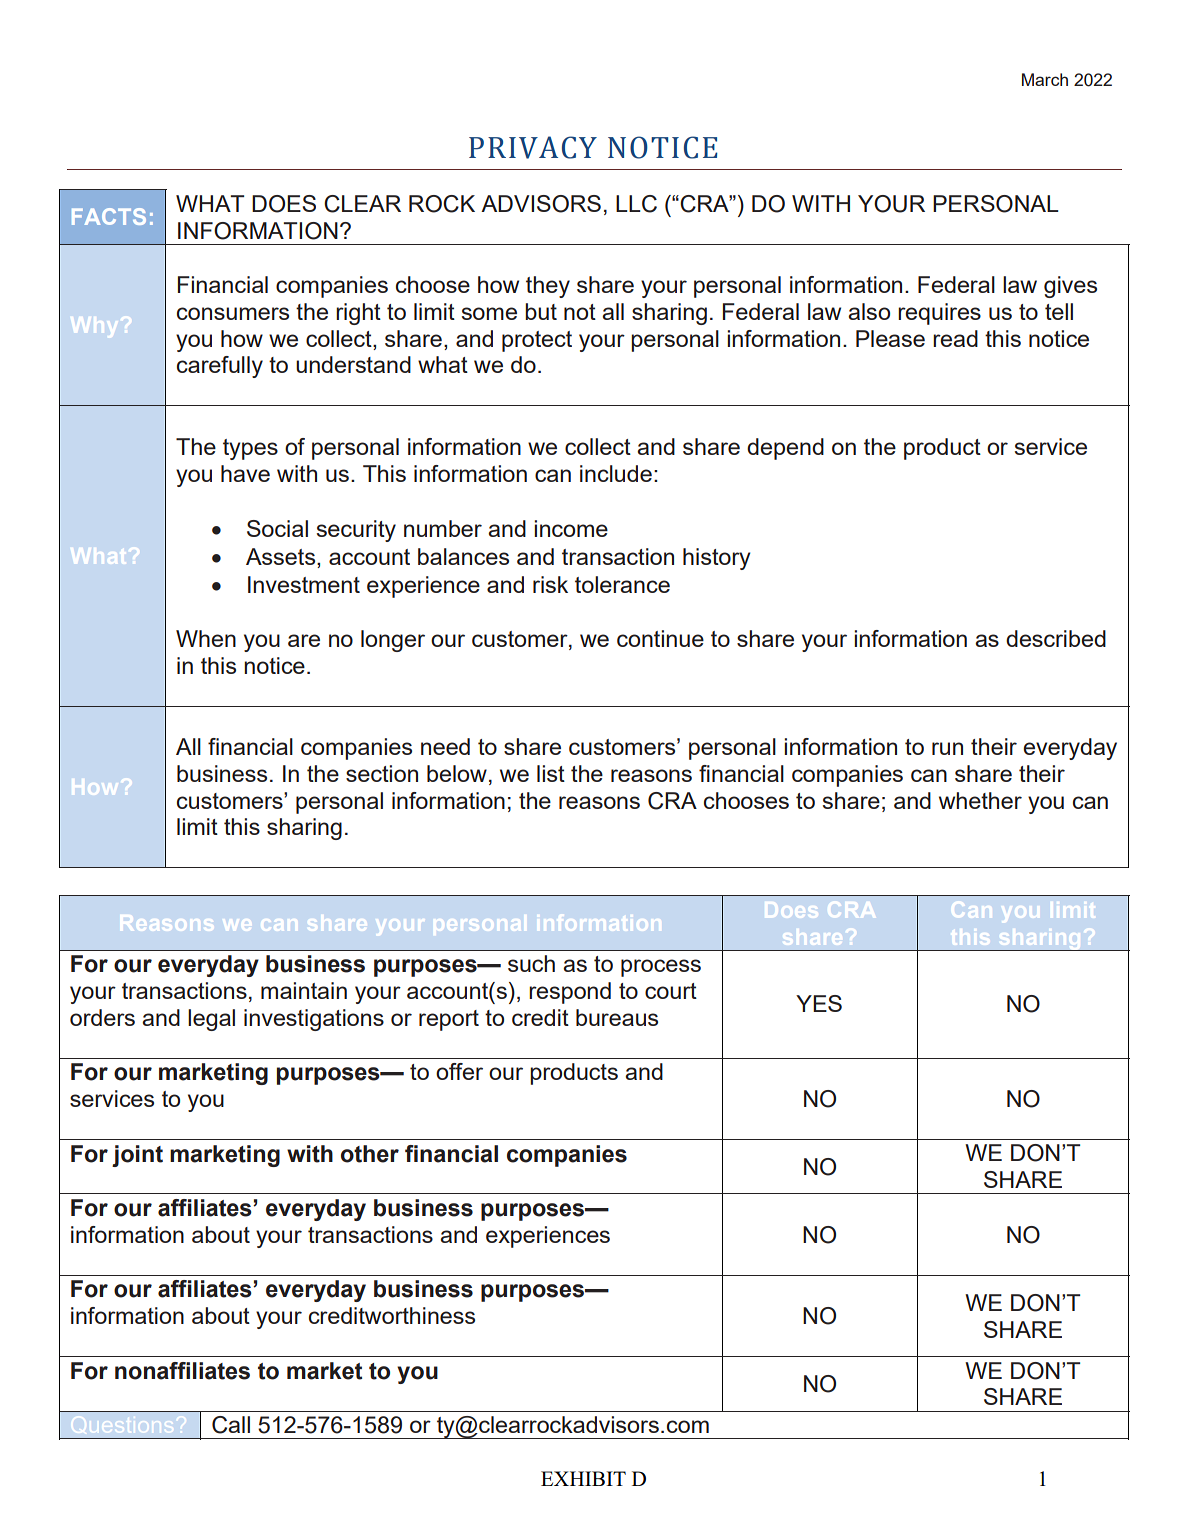 This screenshot has height=1537, width=1188. What do you see at coordinates (551, 773) in the screenshot?
I see `list` at bounding box center [551, 773].
